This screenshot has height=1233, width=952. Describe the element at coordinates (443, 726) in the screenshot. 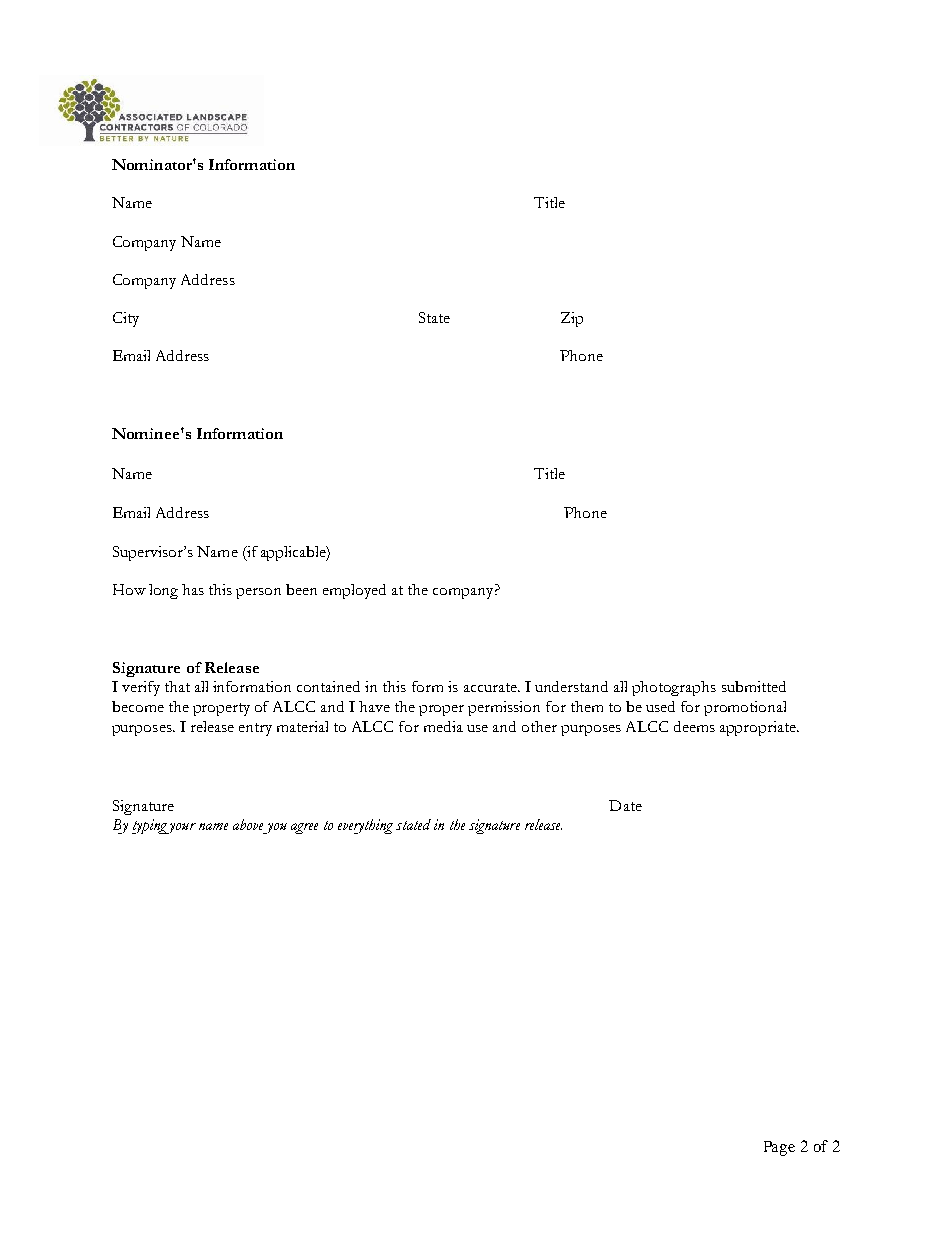

I see `media` at that location.
